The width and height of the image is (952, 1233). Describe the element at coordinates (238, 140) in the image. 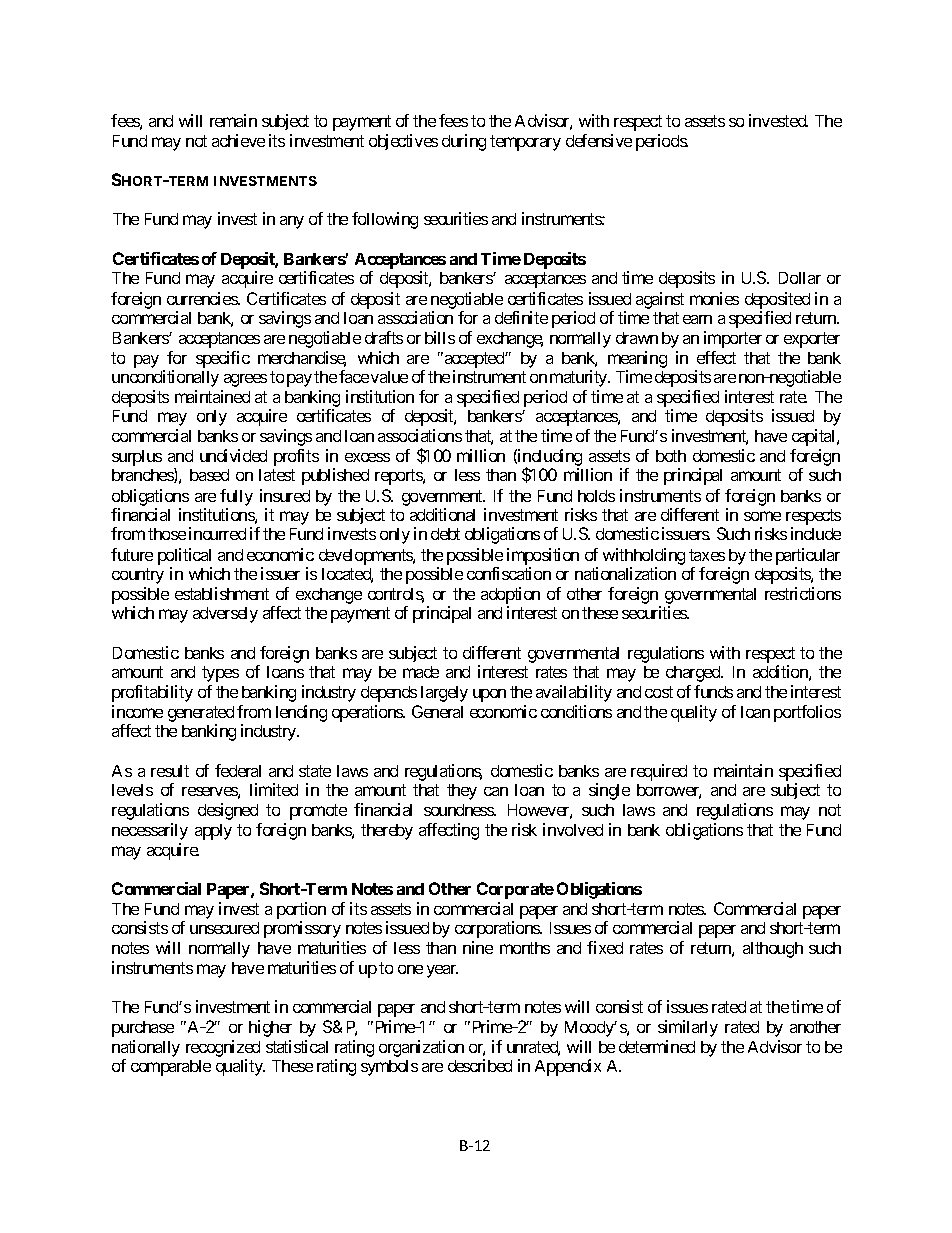

I see `achieve` at that location.
